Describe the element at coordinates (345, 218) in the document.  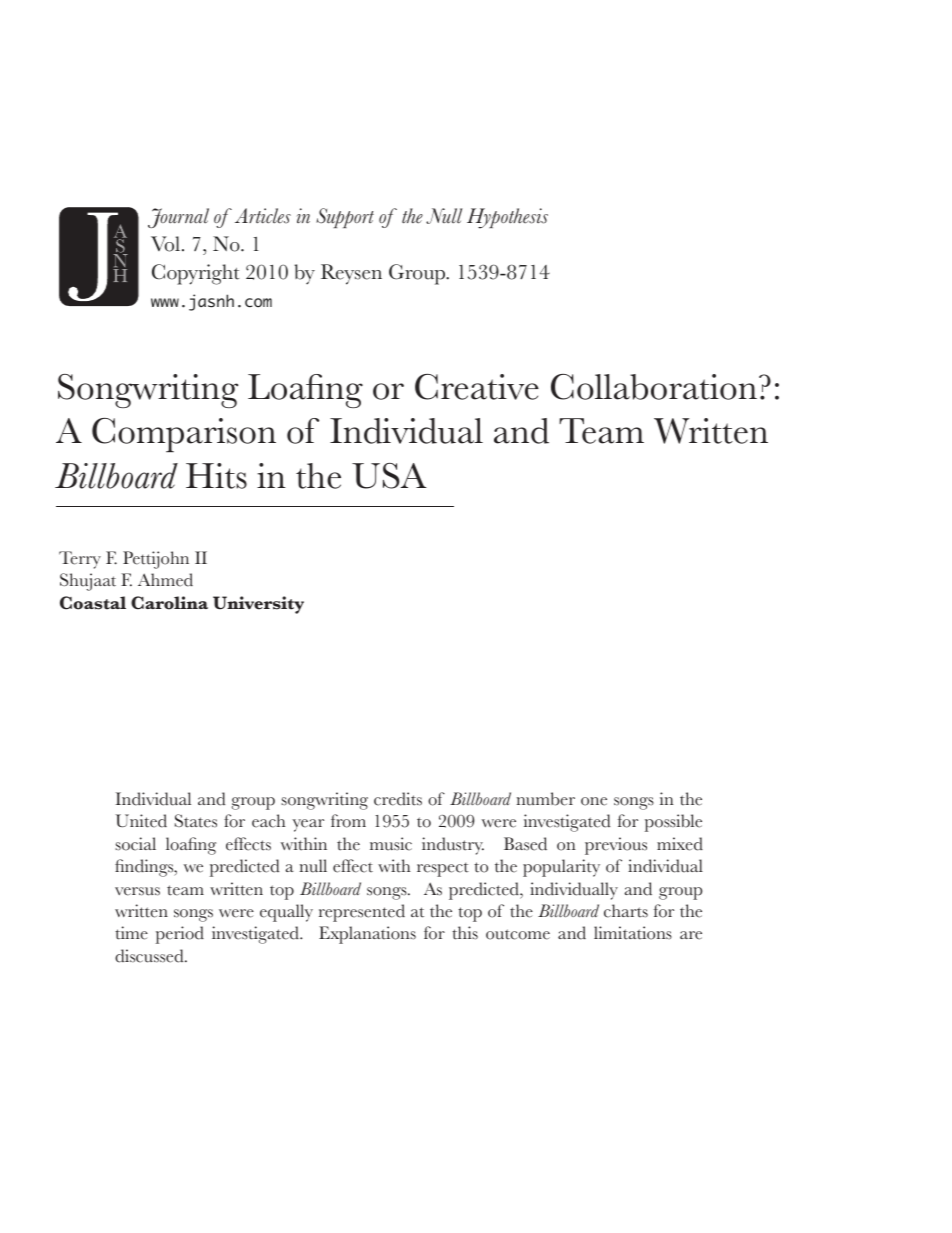
I see `Support` at that location.
